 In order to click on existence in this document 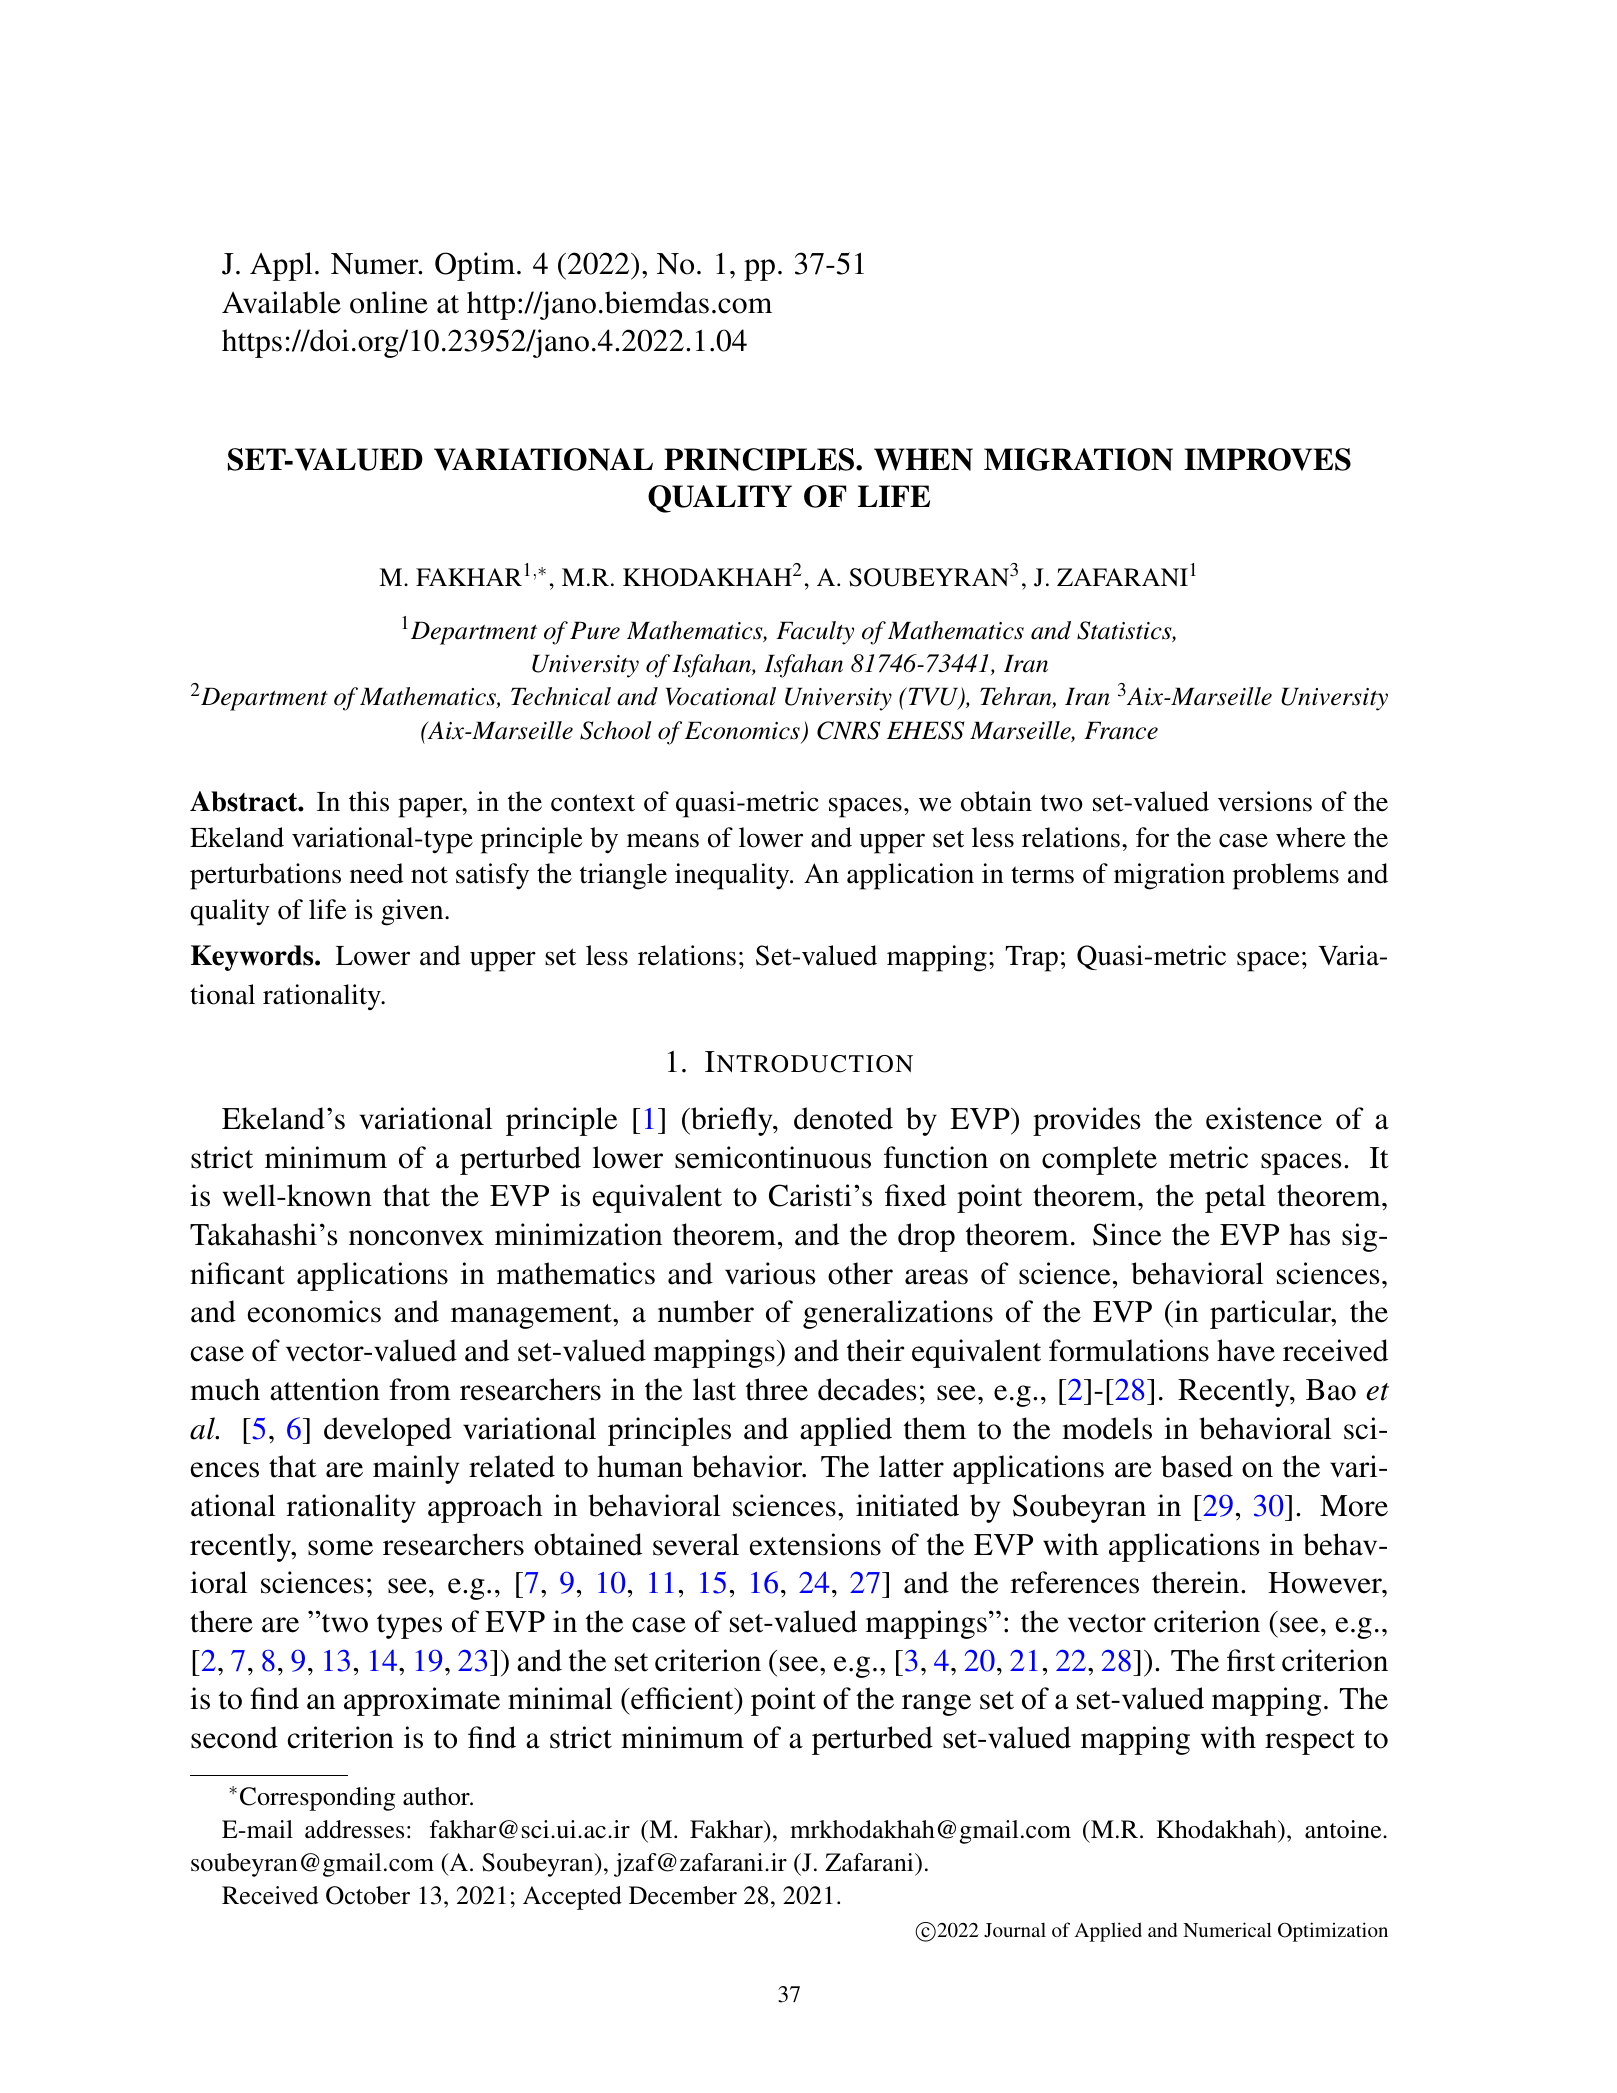, I will do `click(1264, 1118)`.
